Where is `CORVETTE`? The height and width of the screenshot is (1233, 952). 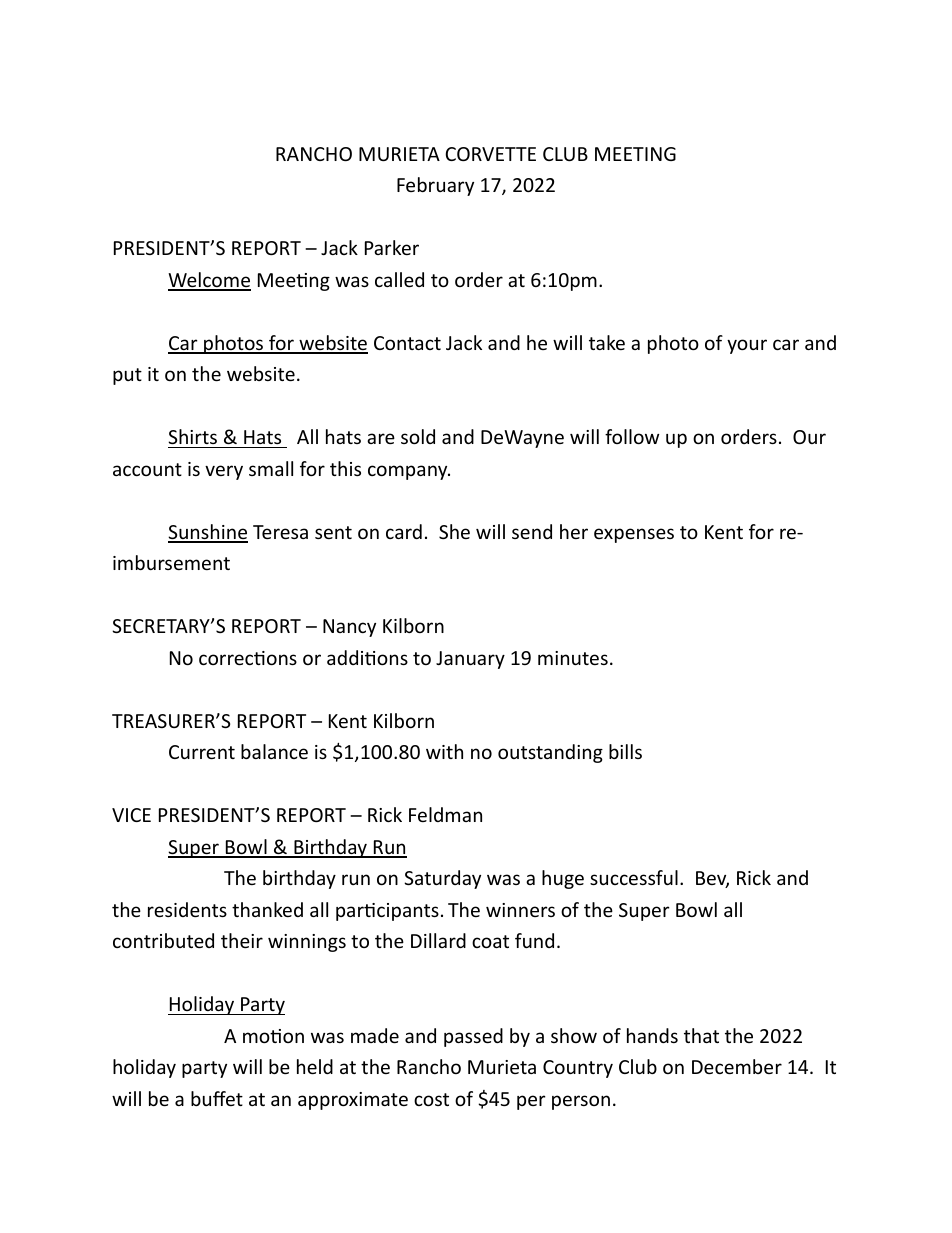 CORVETTE is located at coordinates (490, 154).
